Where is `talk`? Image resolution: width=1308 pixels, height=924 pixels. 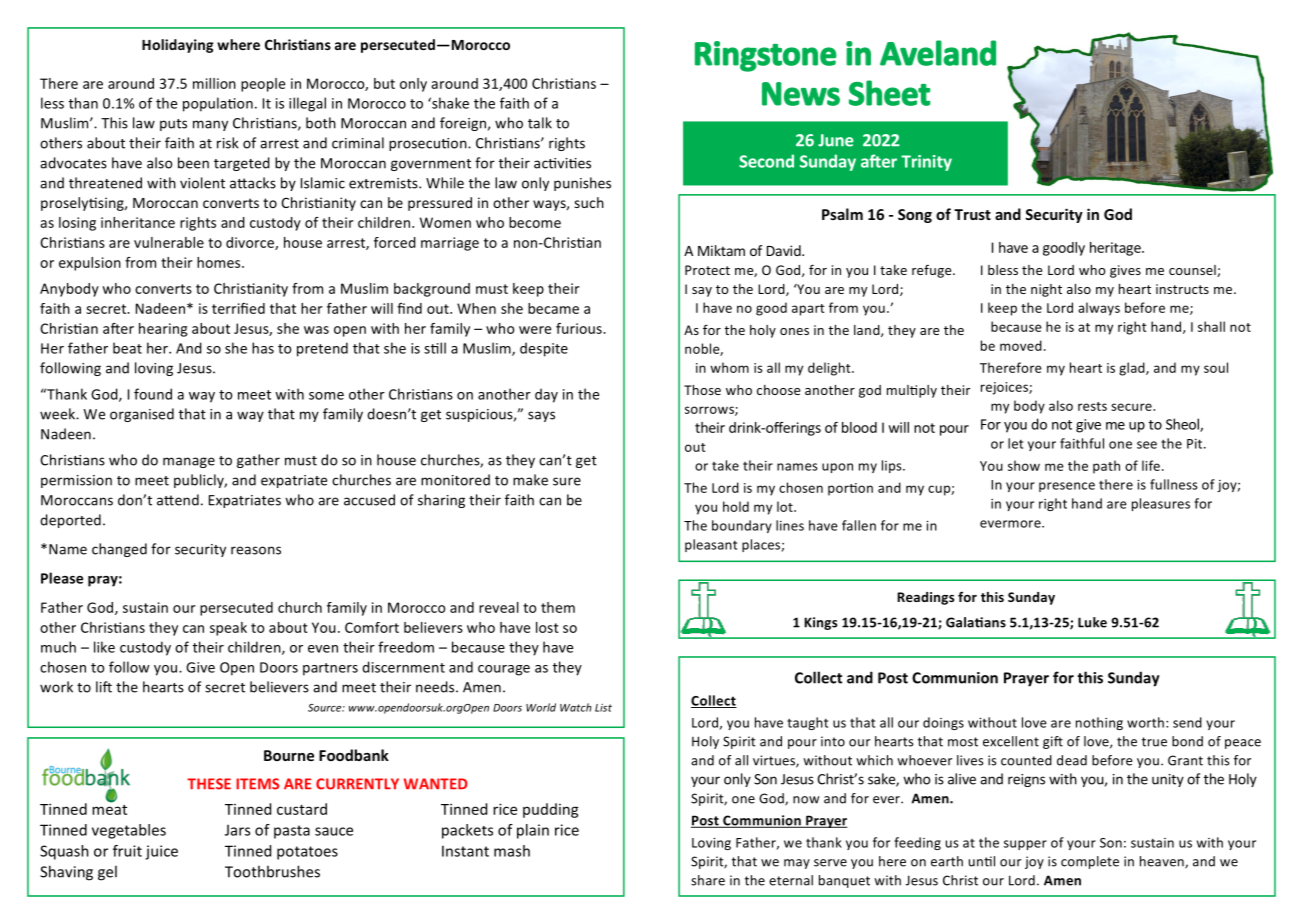
talk is located at coordinates (540, 123).
